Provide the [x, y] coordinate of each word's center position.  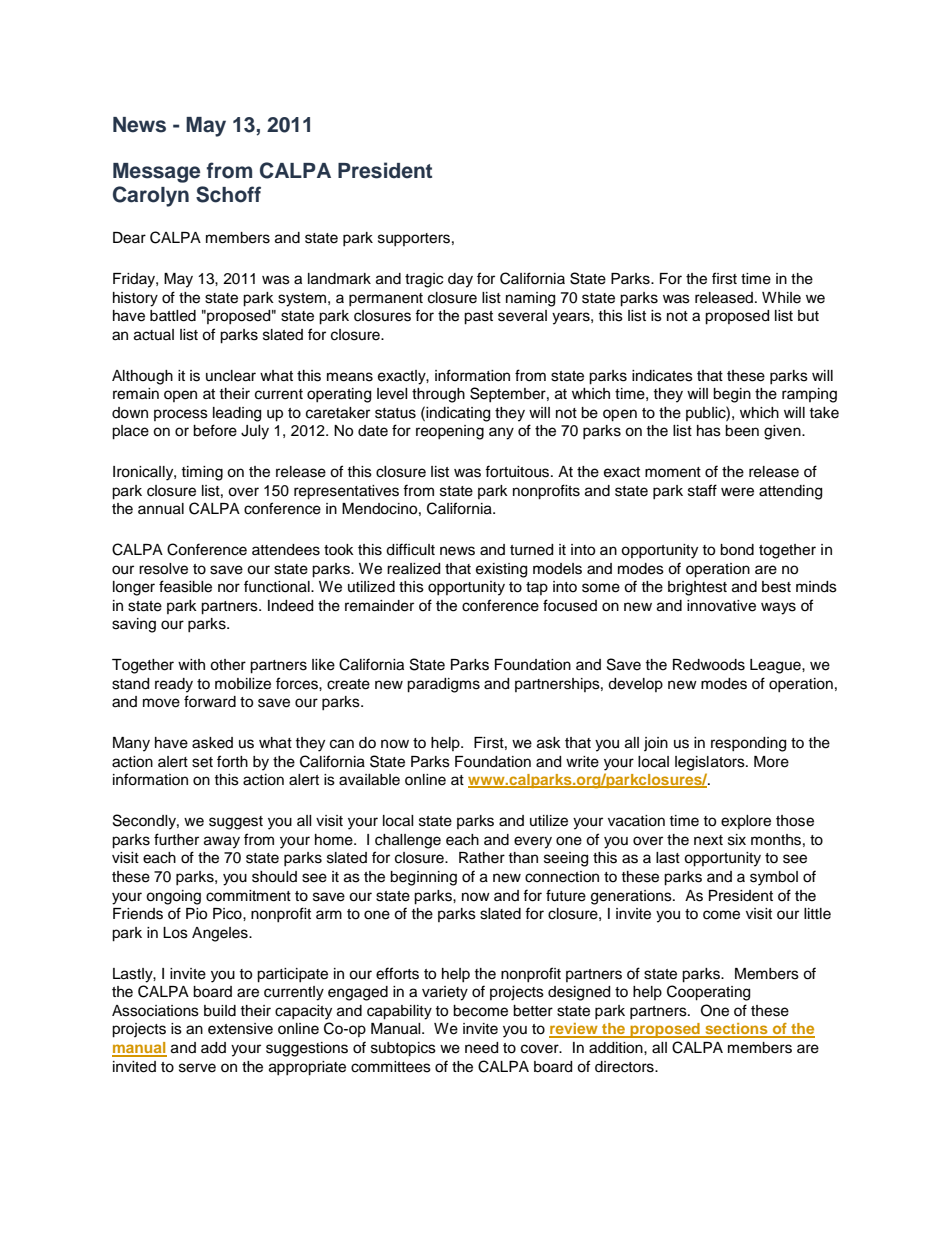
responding [748, 744]
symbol [774, 878]
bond [737, 550]
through [438, 395]
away [222, 842]
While [781, 298]
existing [501, 570]
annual [161, 509]
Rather [482, 858]
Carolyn [151, 196]
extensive [240, 1029]
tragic [424, 280]
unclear [231, 376]
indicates [662, 376]
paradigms [443, 685]
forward [210, 701]
